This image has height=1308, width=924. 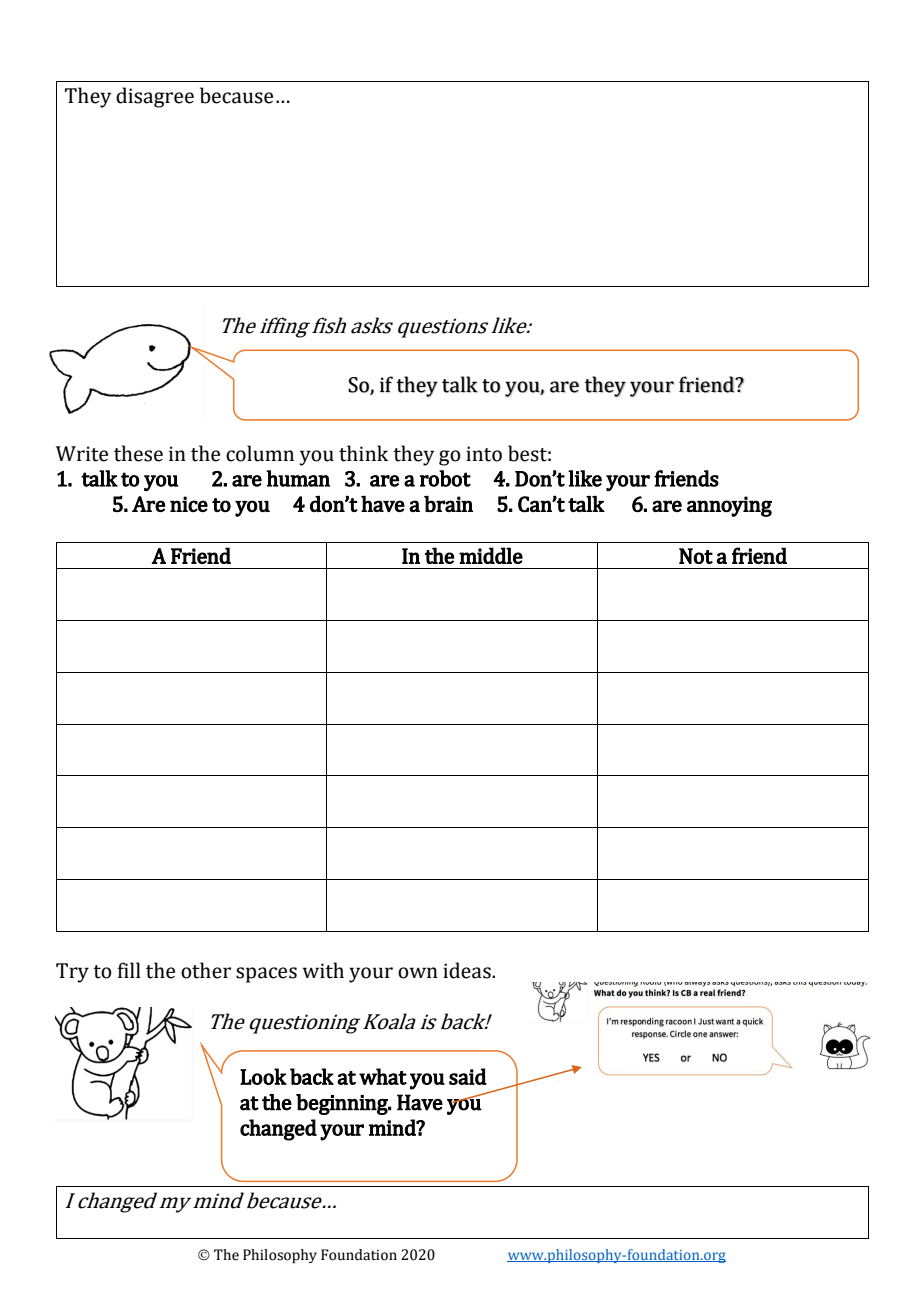 What do you see at coordinates (363, 453) in the image?
I see `think` at bounding box center [363, 453].
